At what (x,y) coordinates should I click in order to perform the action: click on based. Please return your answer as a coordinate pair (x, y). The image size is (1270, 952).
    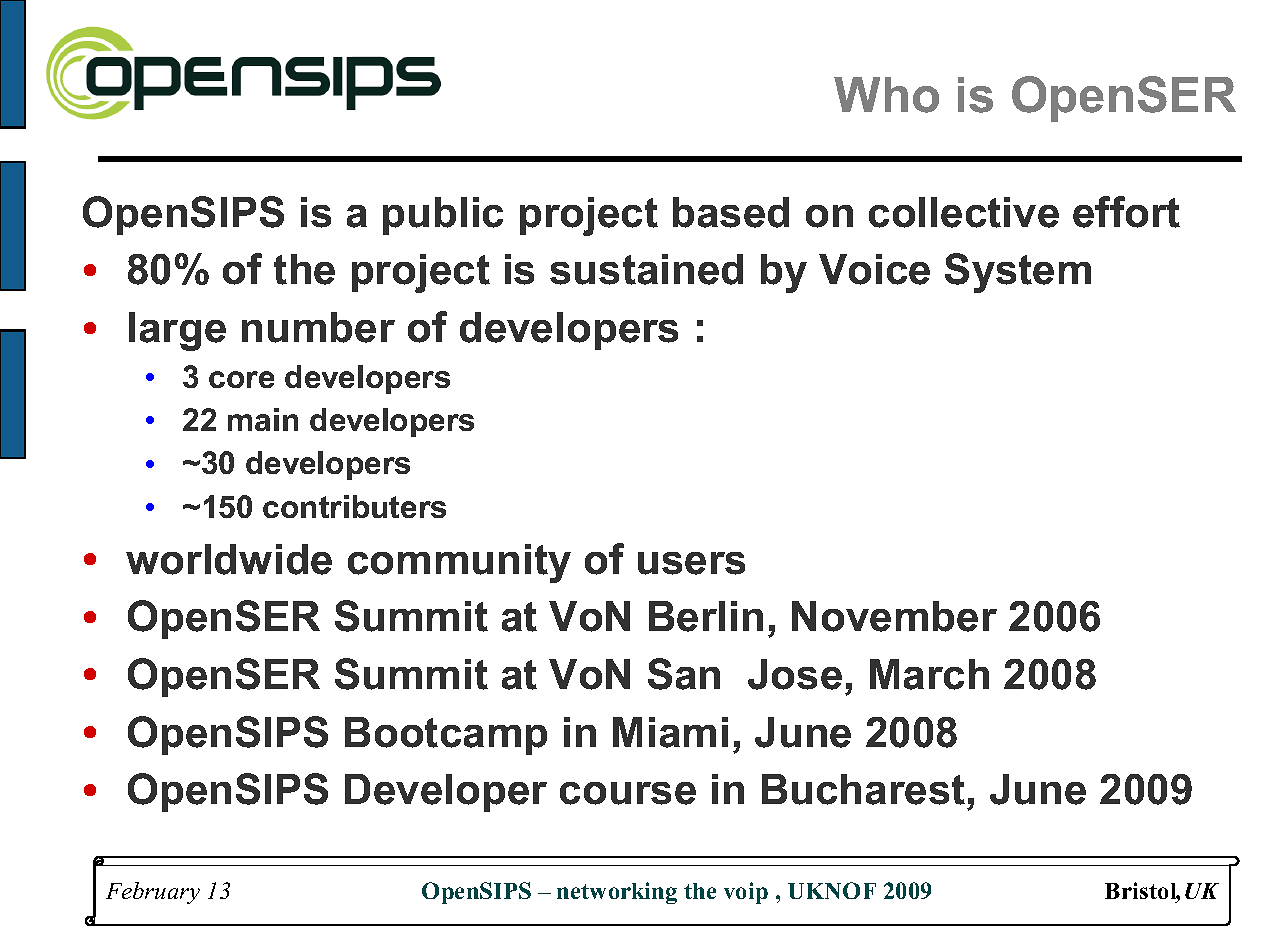
    Looking at the image, I should click on (731, 212).
